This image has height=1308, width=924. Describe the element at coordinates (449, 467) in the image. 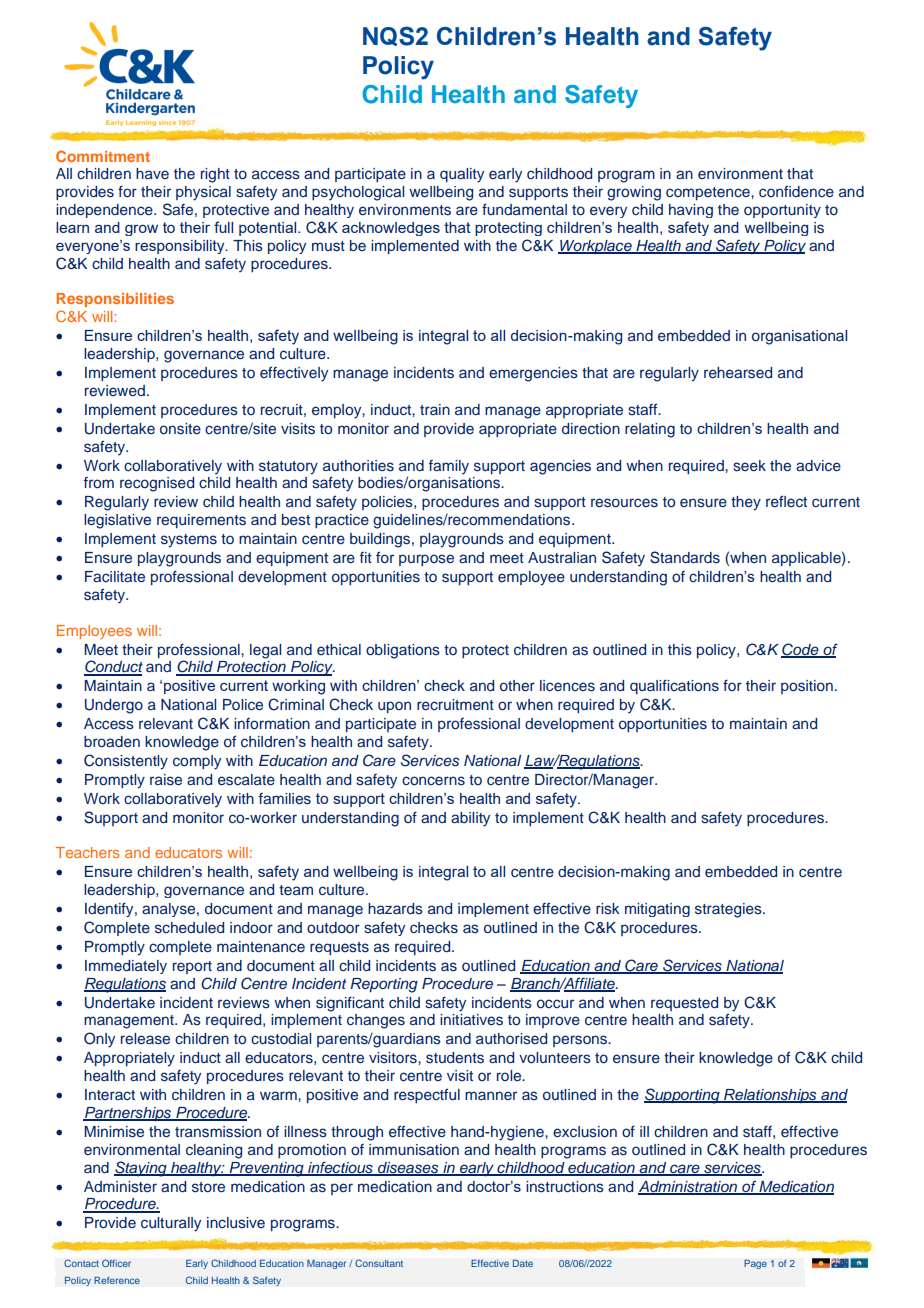

I see `family` at that location.
